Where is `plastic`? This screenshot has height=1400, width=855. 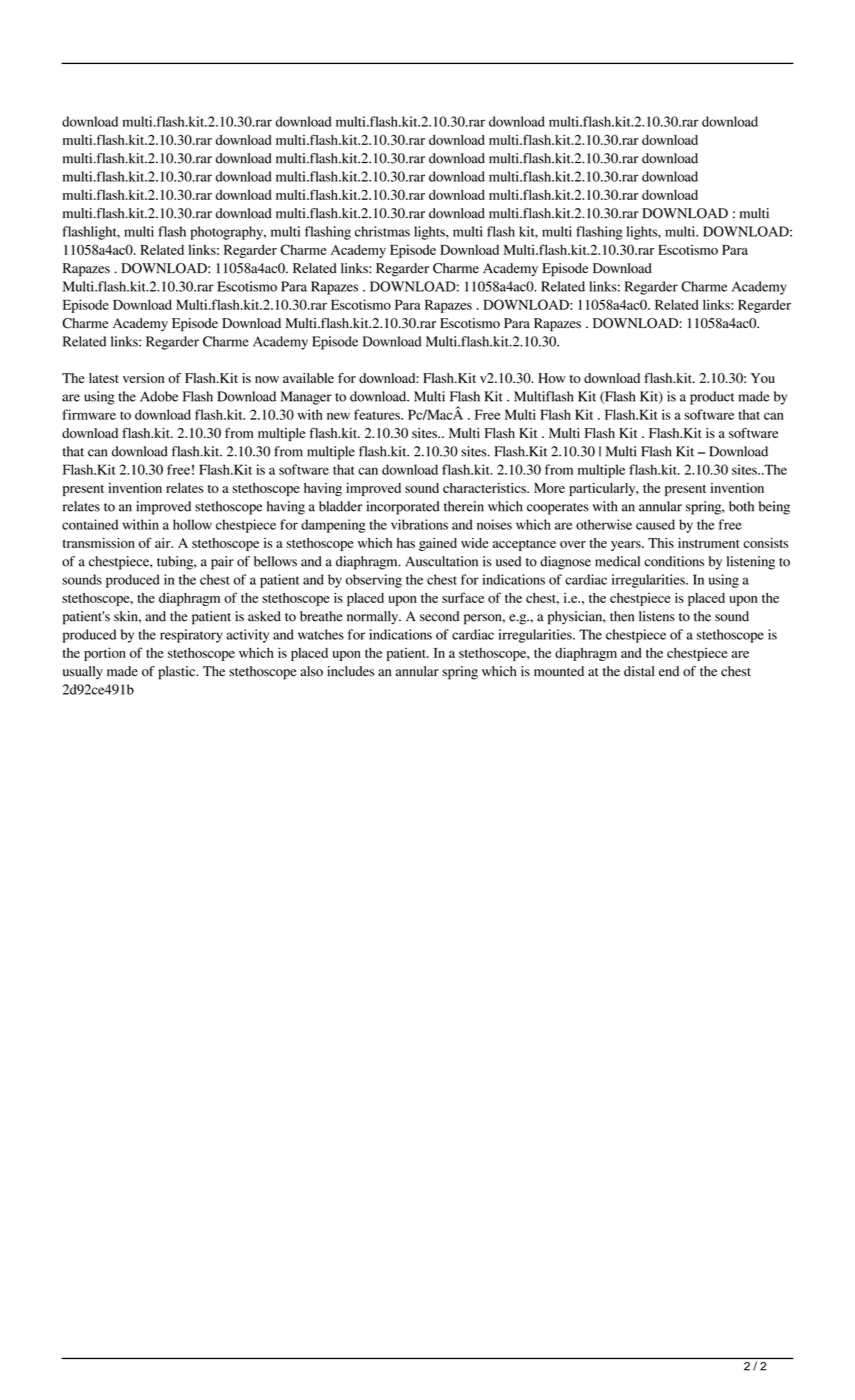
plastic is located at coordinates (178, 673).
